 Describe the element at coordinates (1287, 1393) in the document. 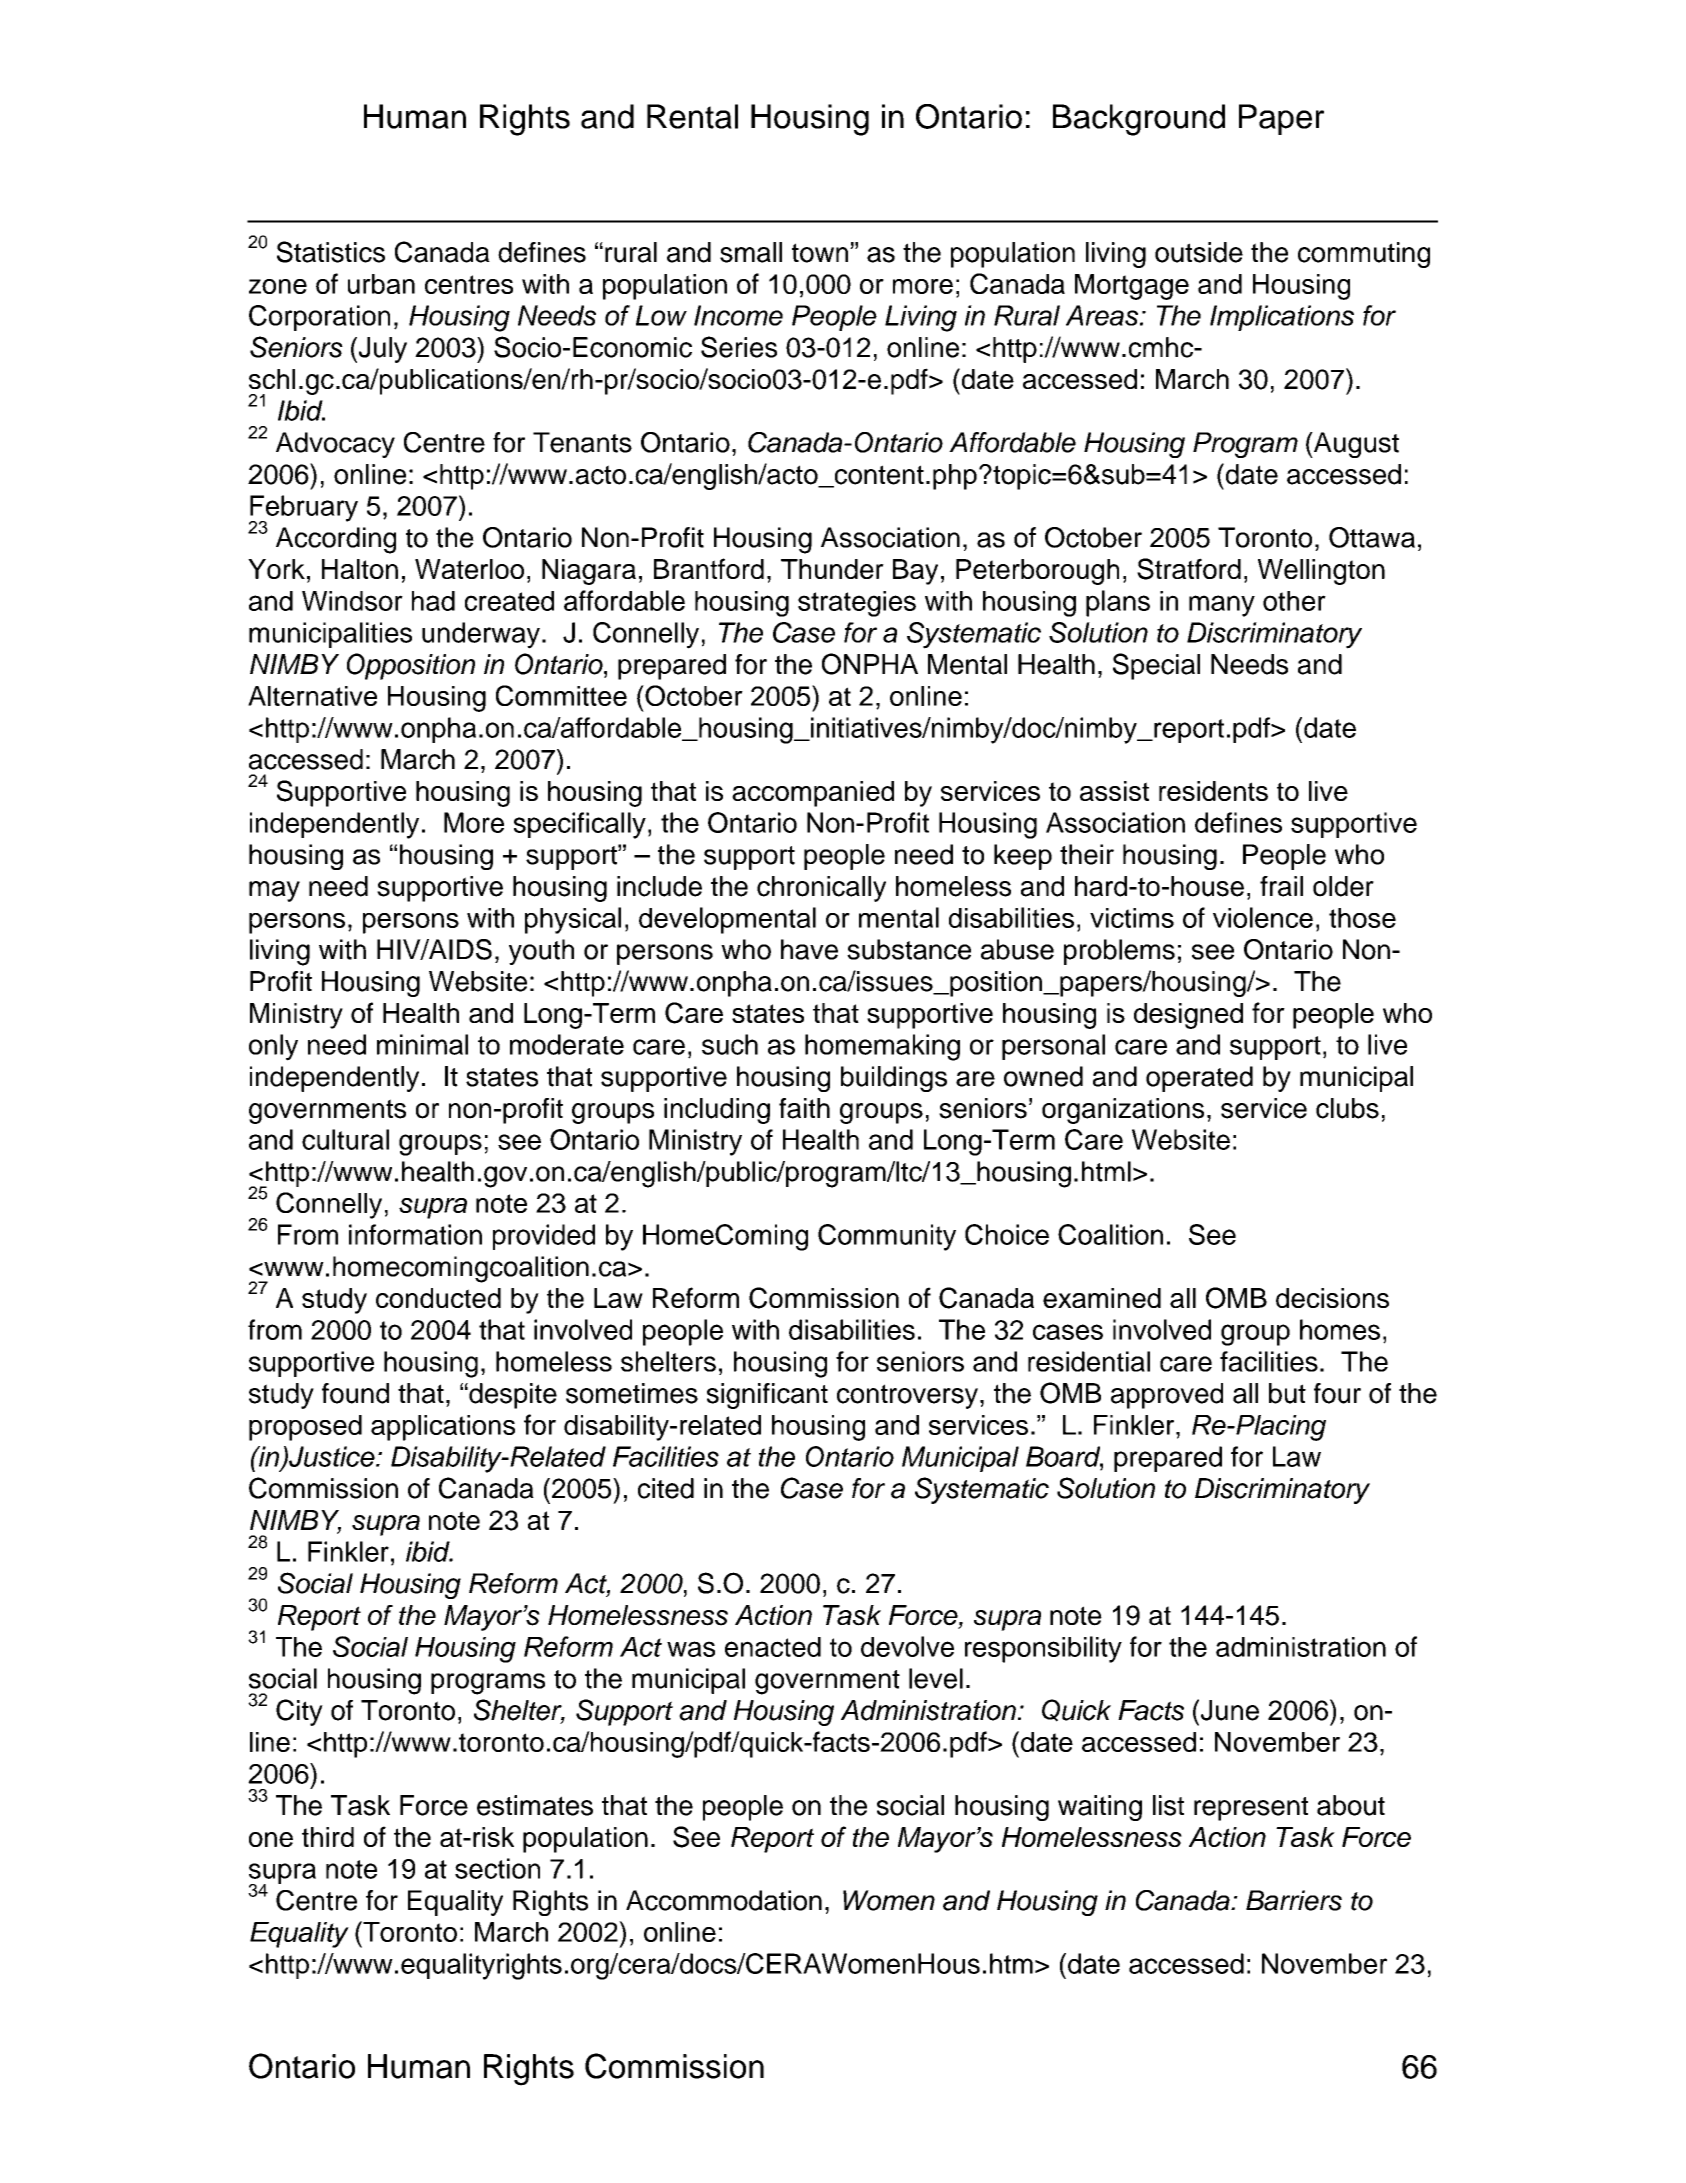

I see `but` at that location.
